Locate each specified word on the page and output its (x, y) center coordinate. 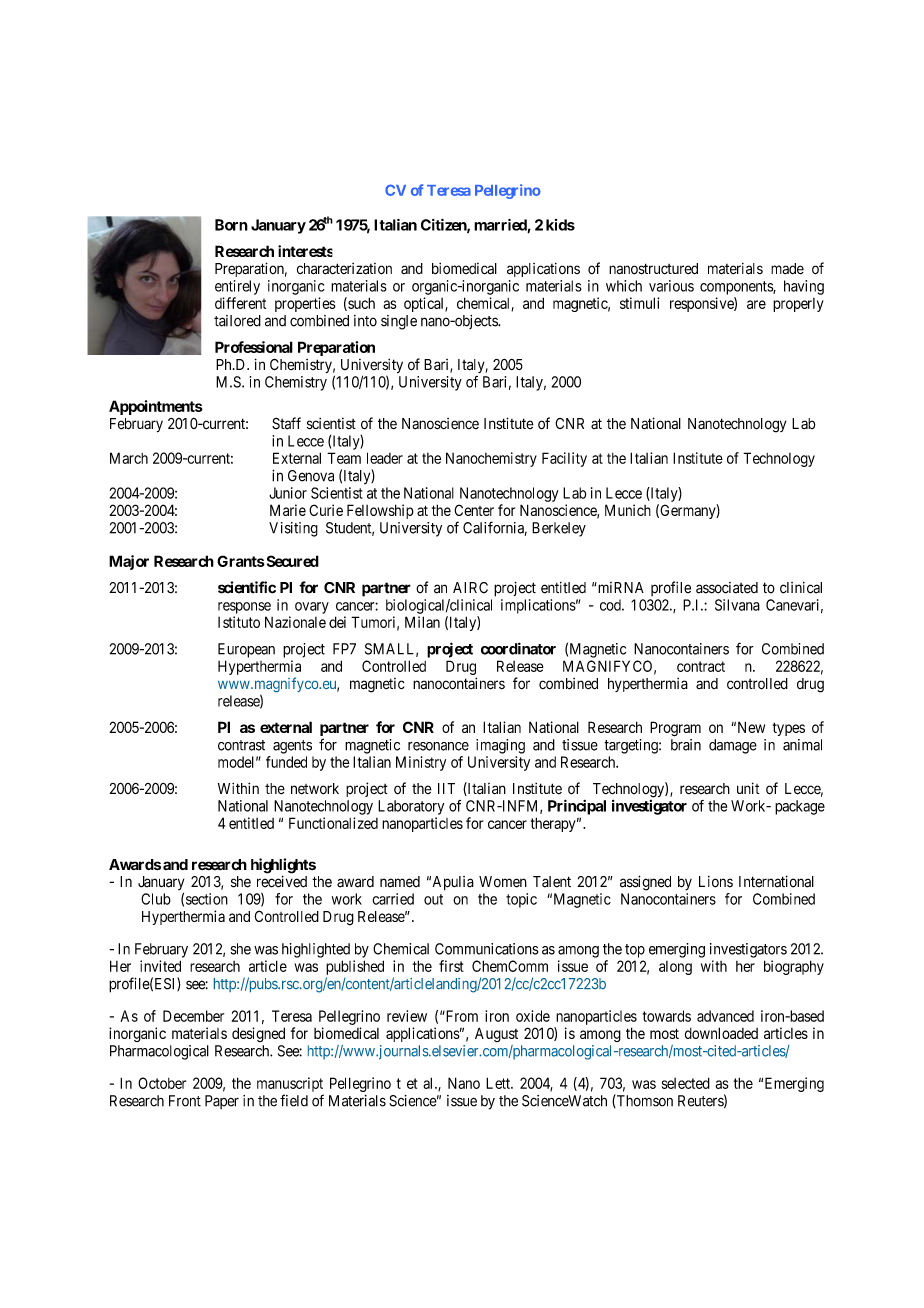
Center (474, 510)
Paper (222, 1102)
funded (286, 762)
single (399, 322)
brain (686, 745)
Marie (288, 510)
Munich (628, 510)
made (787, 269)
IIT (446, 788)
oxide (533, 1016)
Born (231, 225)
